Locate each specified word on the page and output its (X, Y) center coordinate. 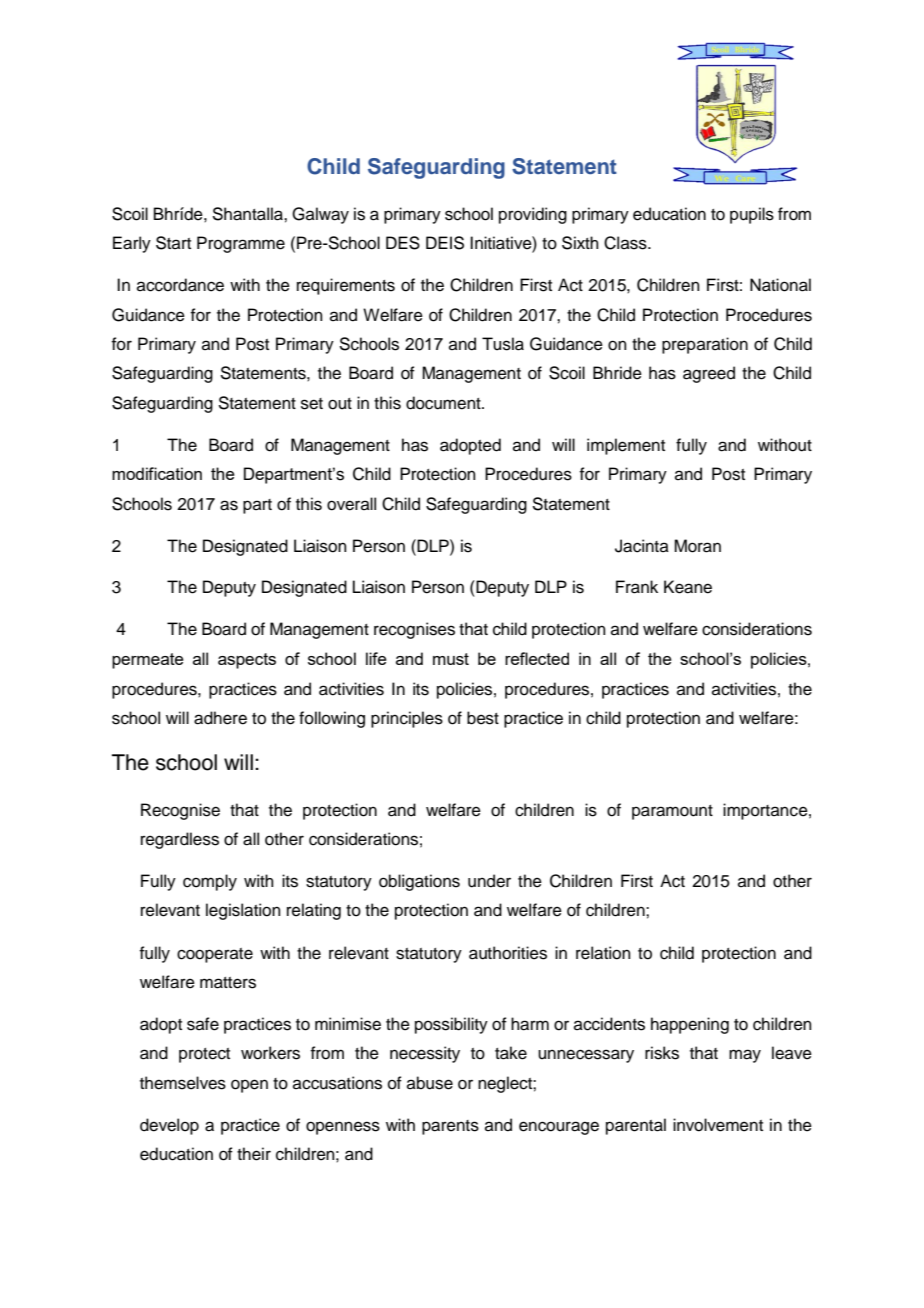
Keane (688, 587)
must (451, 659)
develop (169, 1126)
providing (533, 215)
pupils (752, 215)
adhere (220, 718)
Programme (241, 244)
